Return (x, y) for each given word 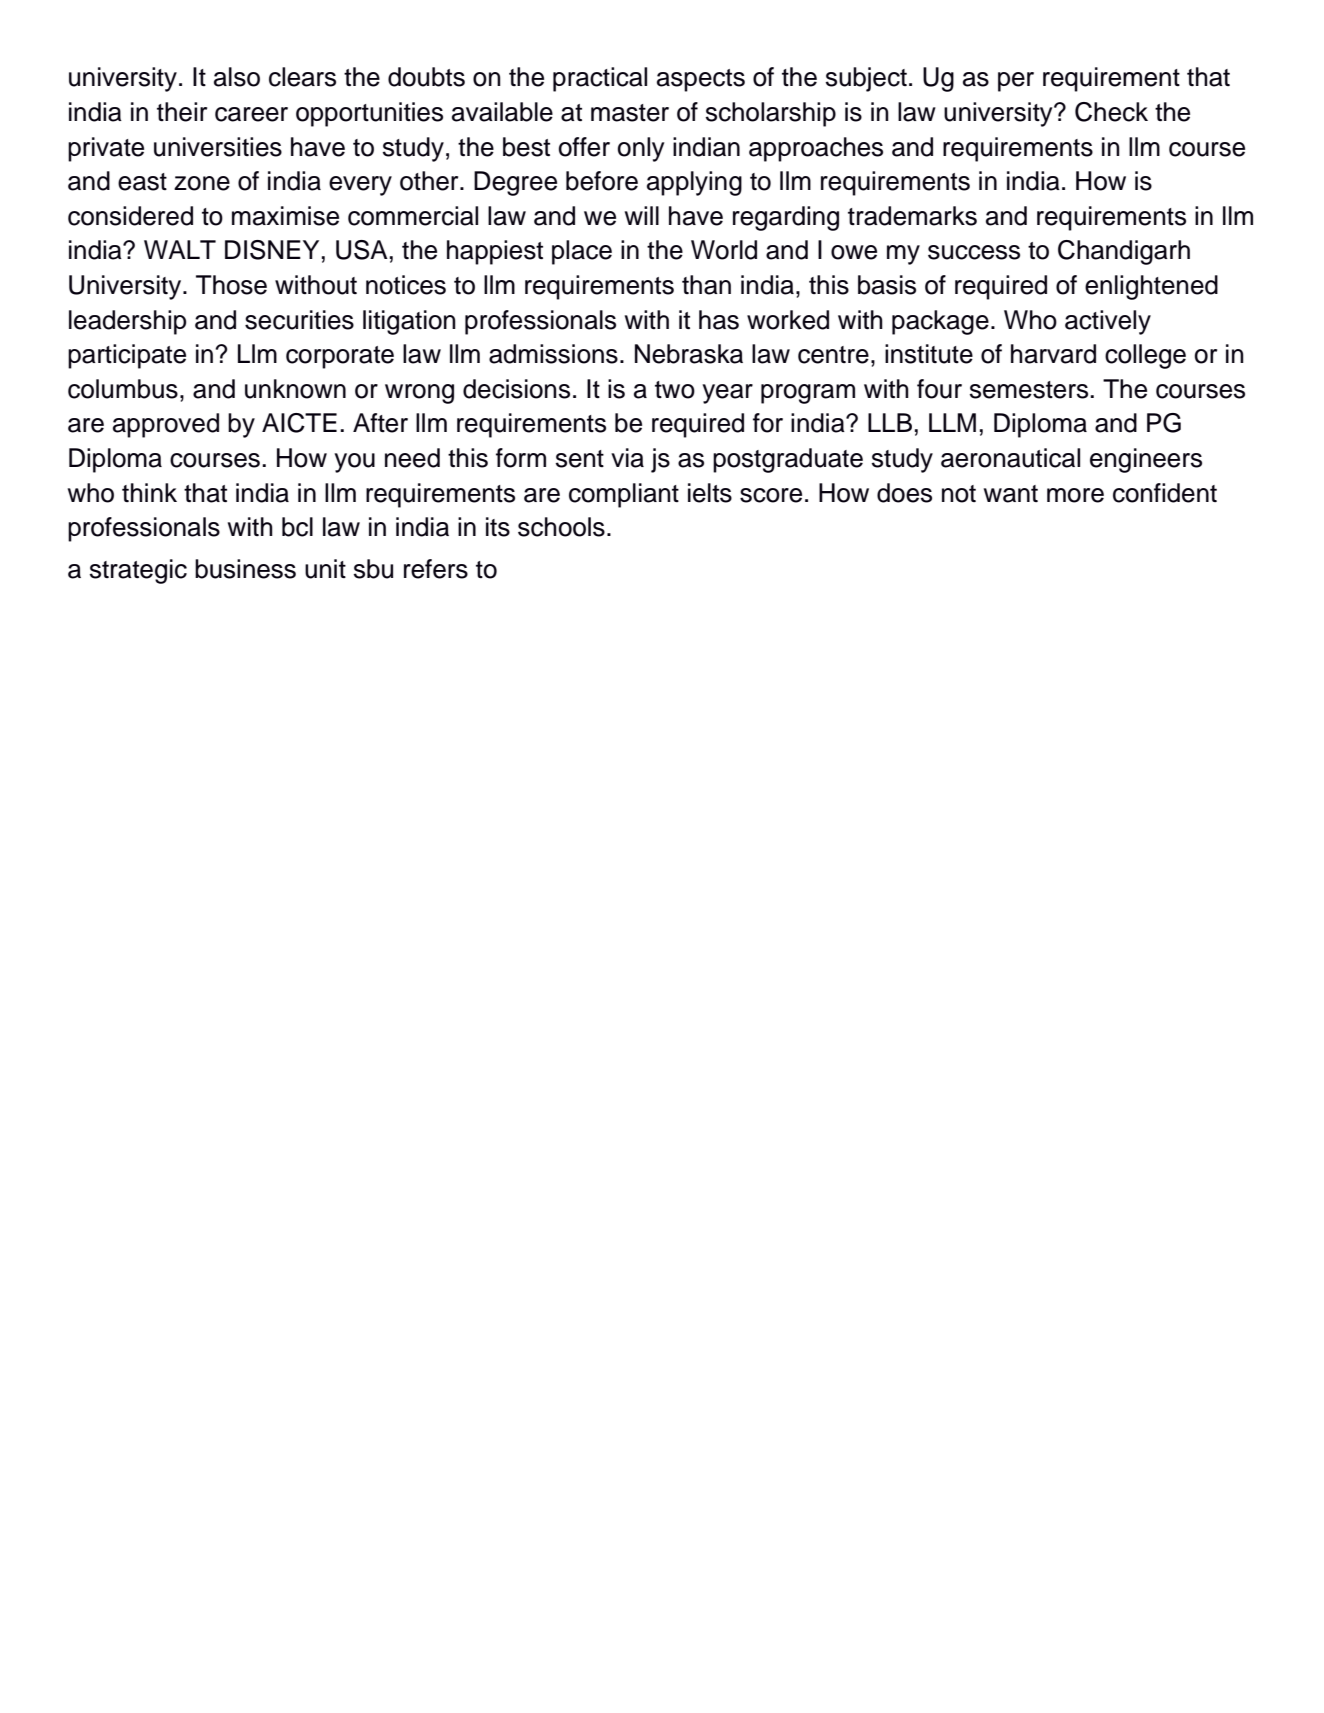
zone (202, 183)
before (602, 181)
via (627, 458)
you (354, 463)
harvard (1053, 354)
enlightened (1151, 287)
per (1016, 82)
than (706, 285)
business (245, 569)
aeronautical (1010, 458)
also (237, 77)
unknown (295, 389)
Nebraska (689, 354)
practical (600, 79)
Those (231, 285)
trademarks (912, 216)
